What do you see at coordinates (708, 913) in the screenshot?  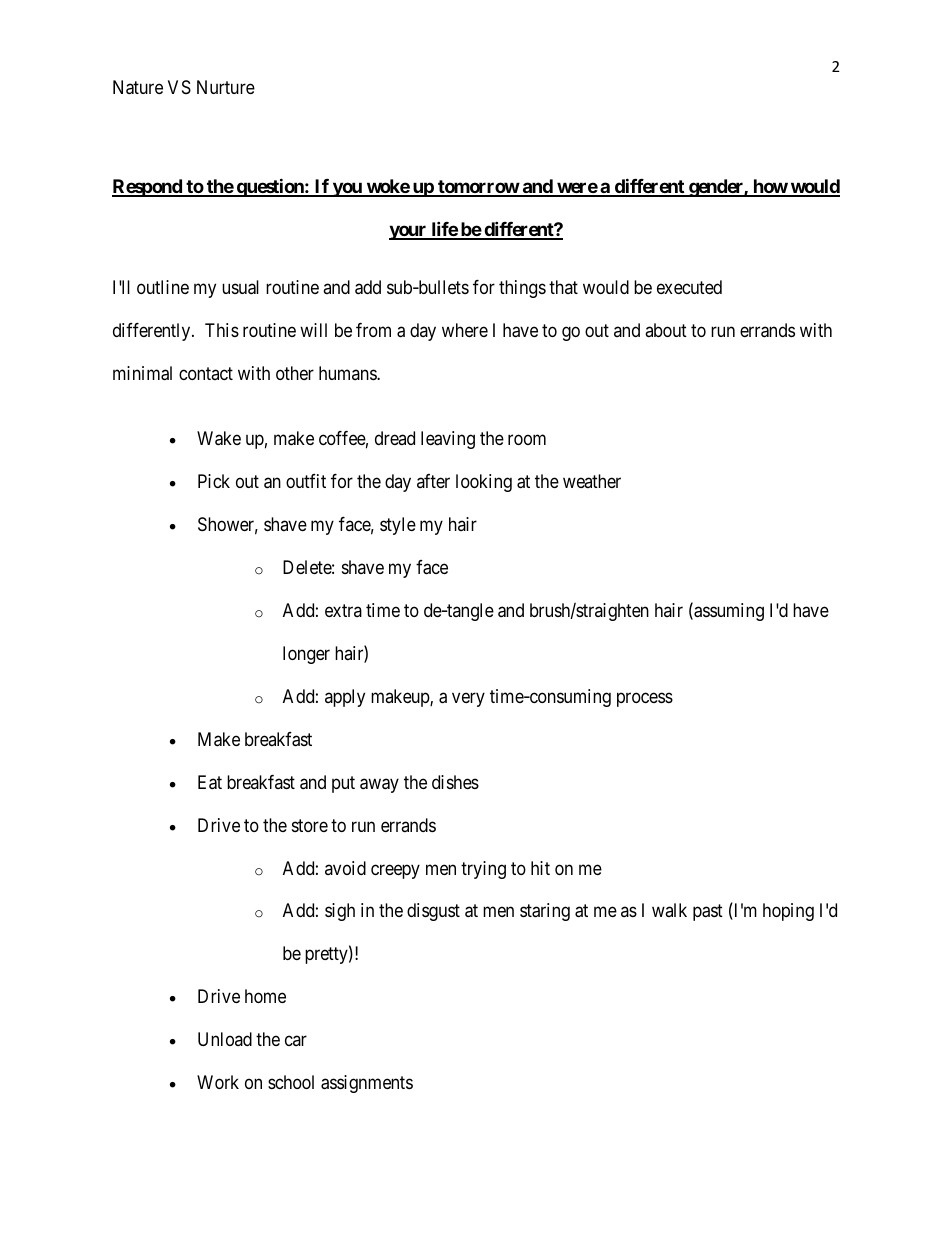 I see `past` at bounding box center [708, 913].
